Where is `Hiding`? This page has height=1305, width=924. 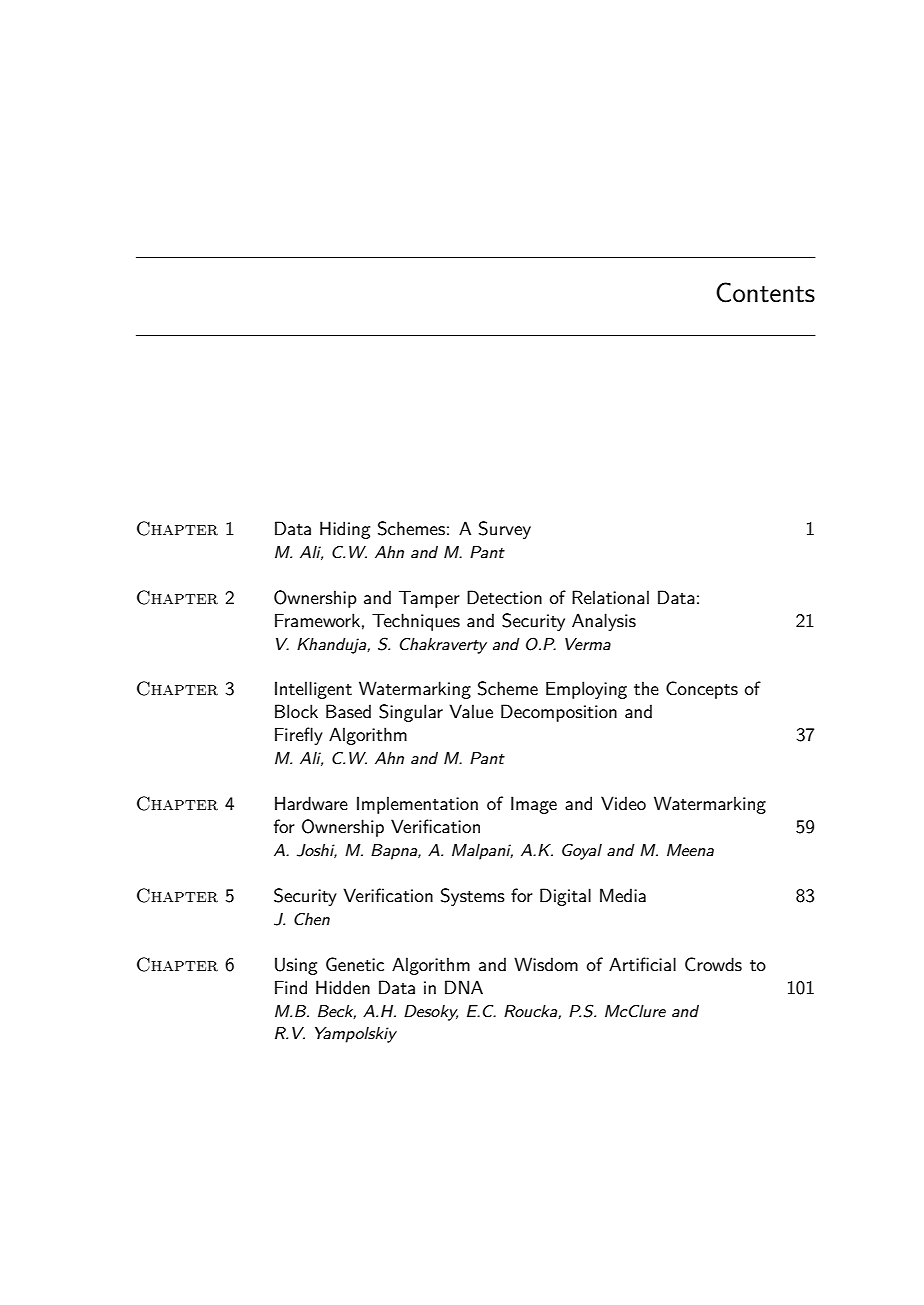 Hiding is located at coordinates (345, 530).
